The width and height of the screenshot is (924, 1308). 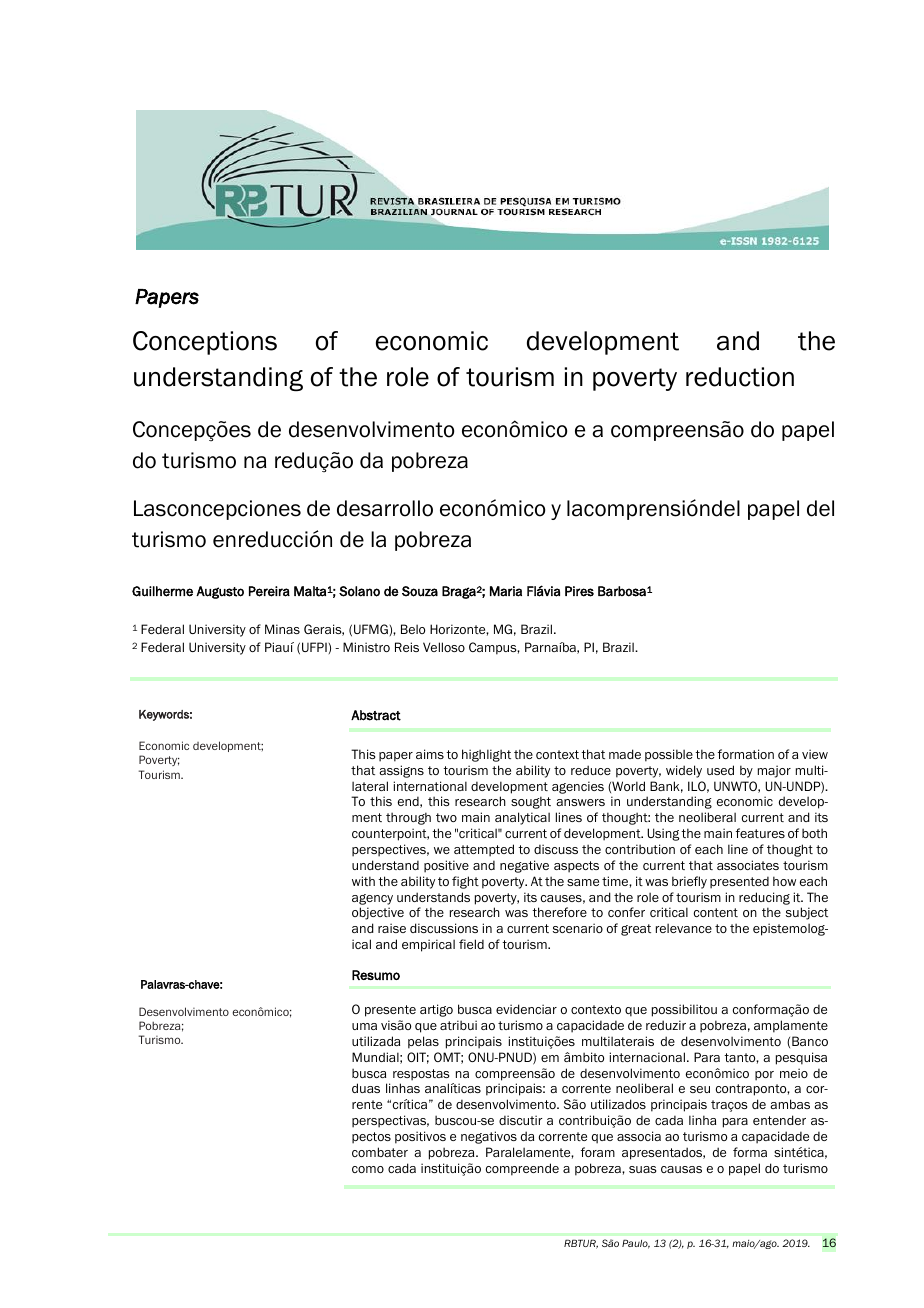 What do you see at coordinates (220, 592) in the screenshot?
I see `Augusto` at bounding box center [220, 592].
